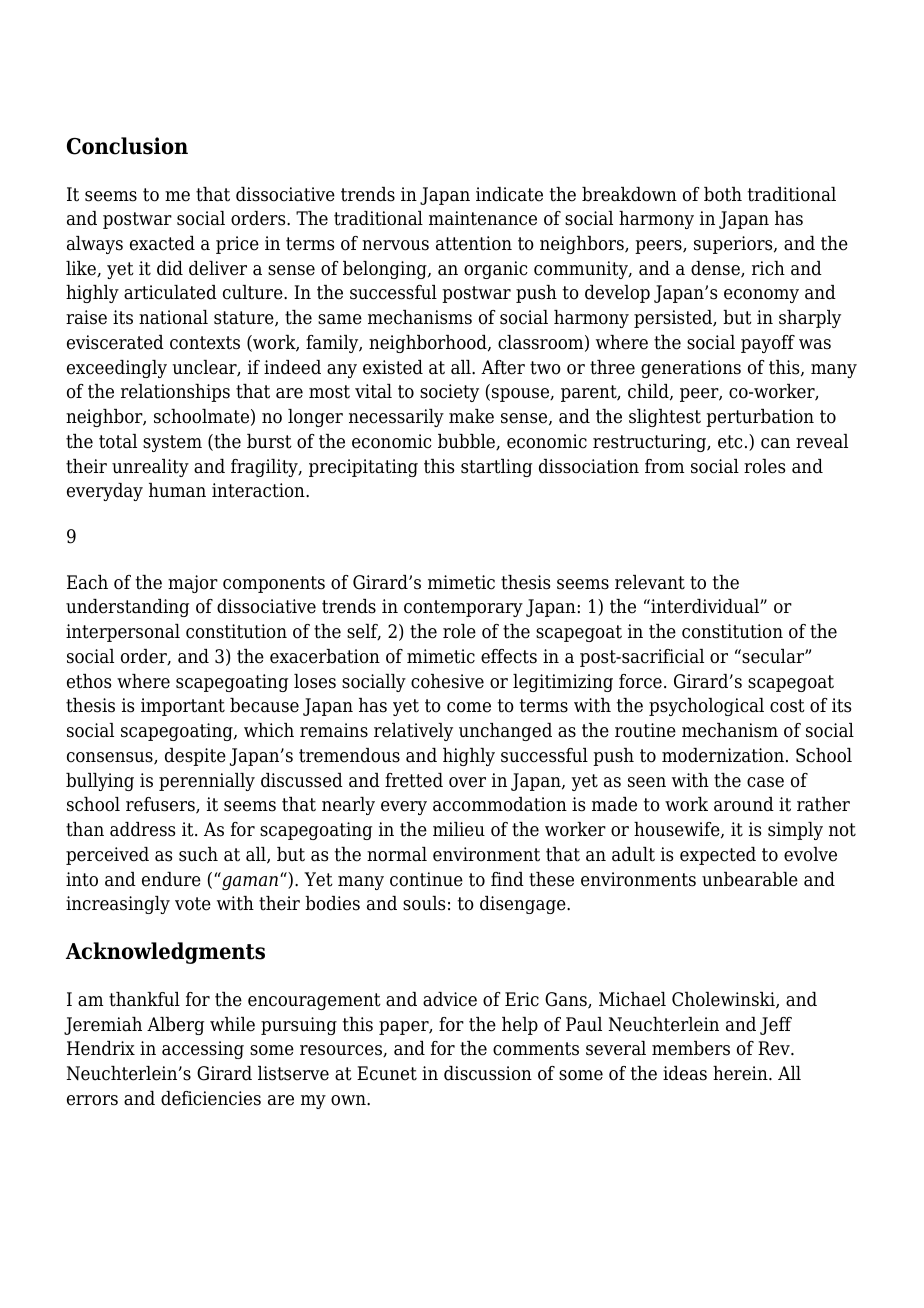 The height and width of the screenshot is (1308, 924). What do you see at coordinates (127, 146) in the screenshot?
I see `Conclusion` at bounding box center [127, 146].
